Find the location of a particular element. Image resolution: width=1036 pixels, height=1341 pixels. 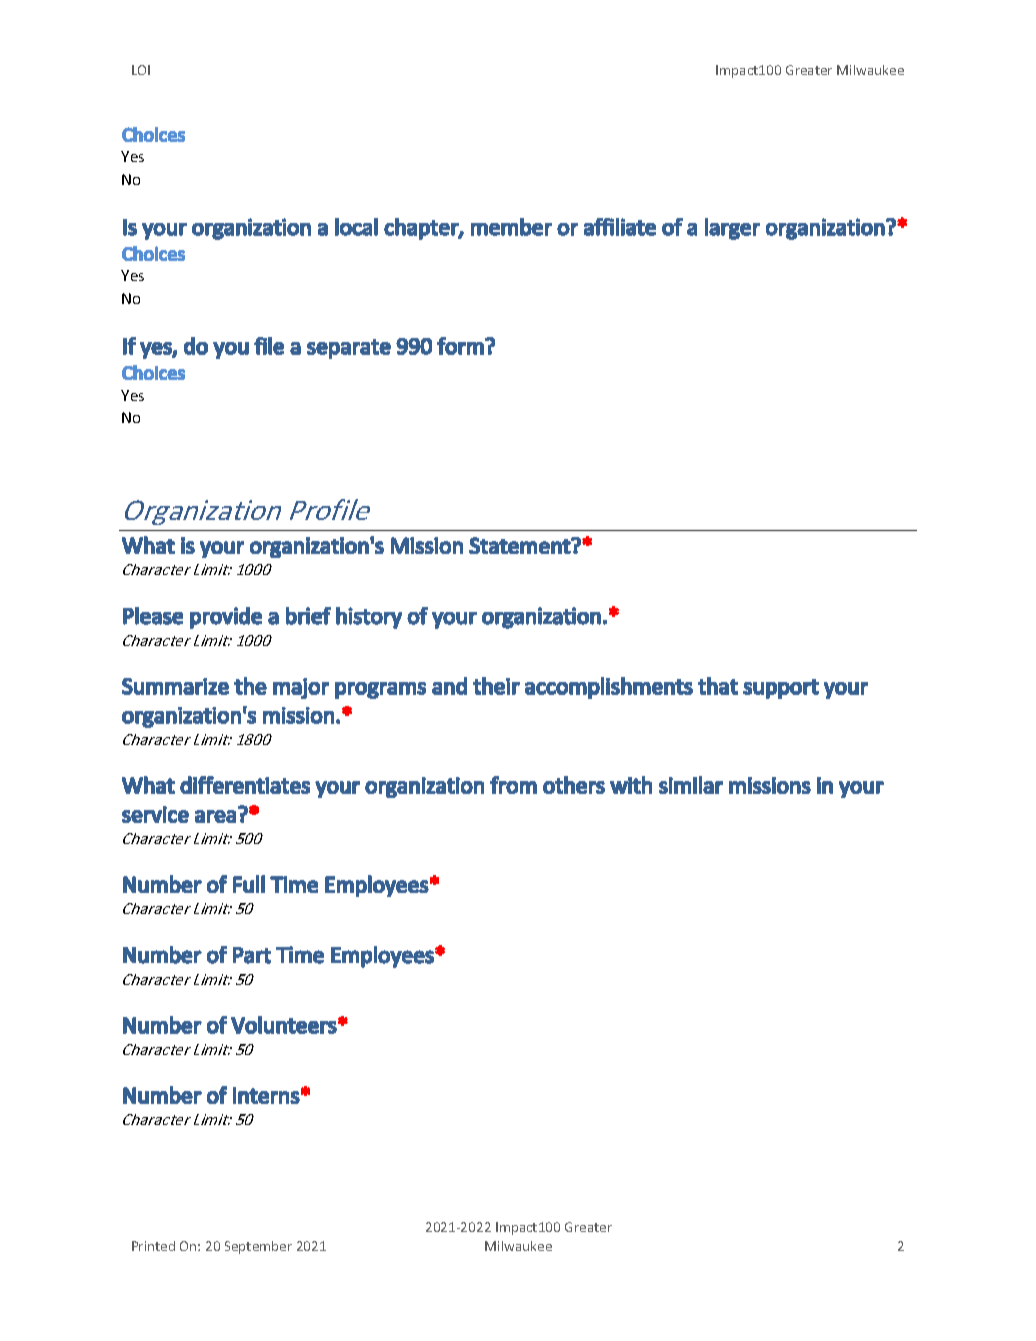

Interns is located at coordinates (266, 1095).
